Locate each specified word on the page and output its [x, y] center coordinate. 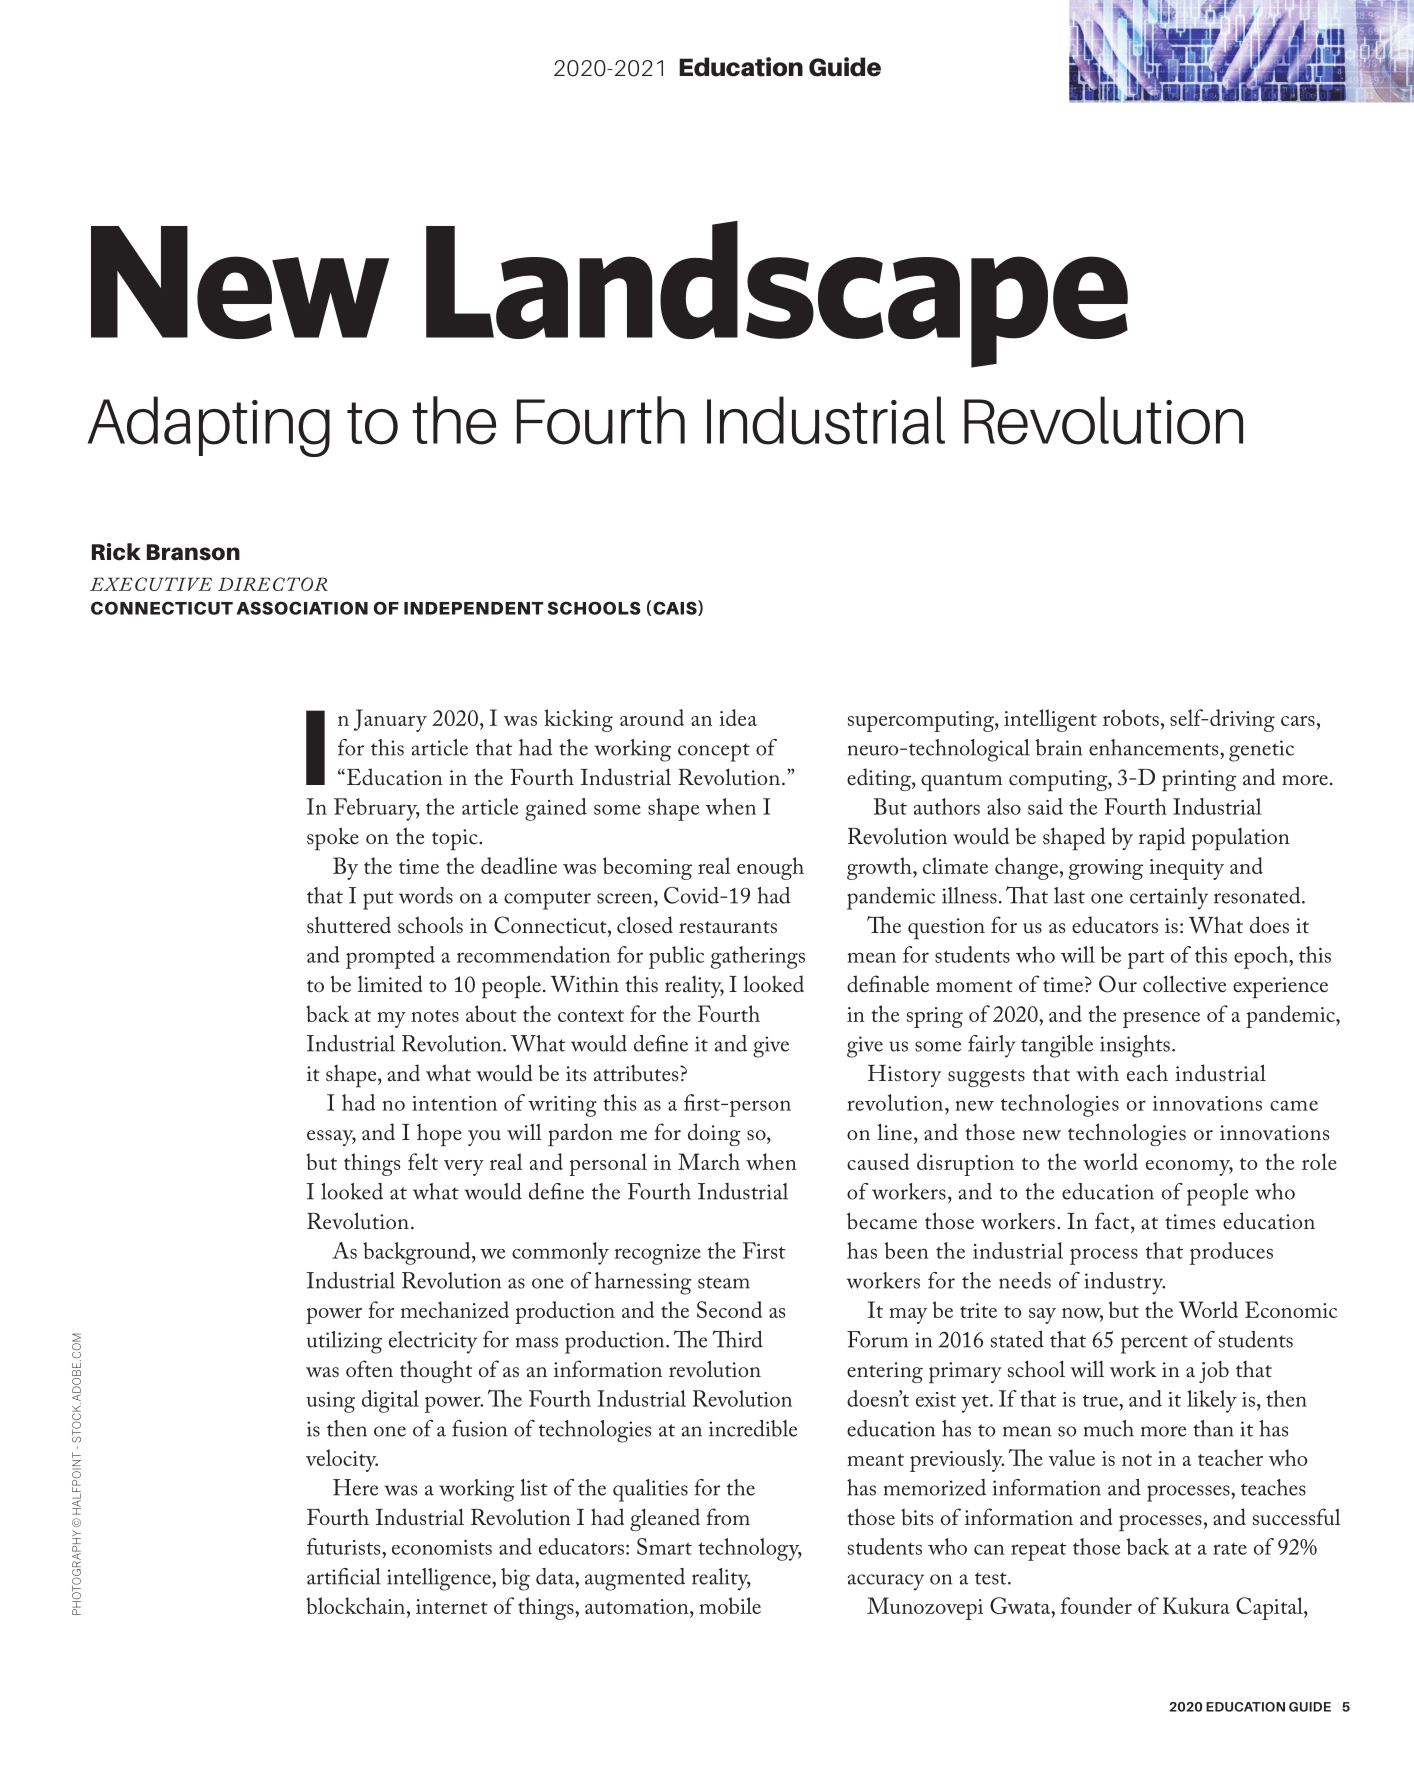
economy [1189, 1168]
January [390, 720]
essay [331, 1138]
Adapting [209, 426]
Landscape [777, 294]
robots [1131, 717]
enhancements [1155, 747]
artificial [344, 1576]
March [709, 1161]
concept [714, 752]
